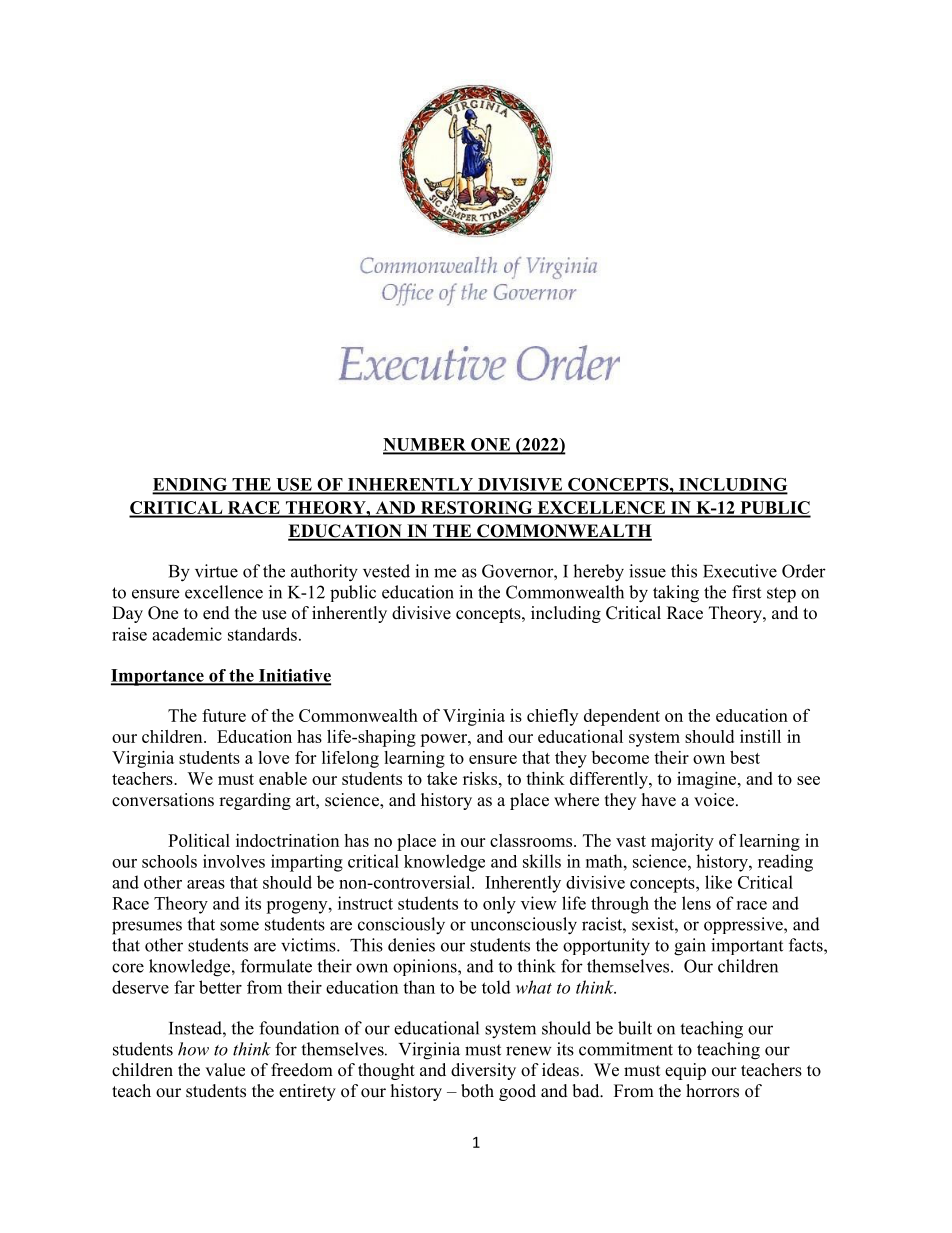 The image size is (952, 1233). I want to click on future, so click(224, 715).
